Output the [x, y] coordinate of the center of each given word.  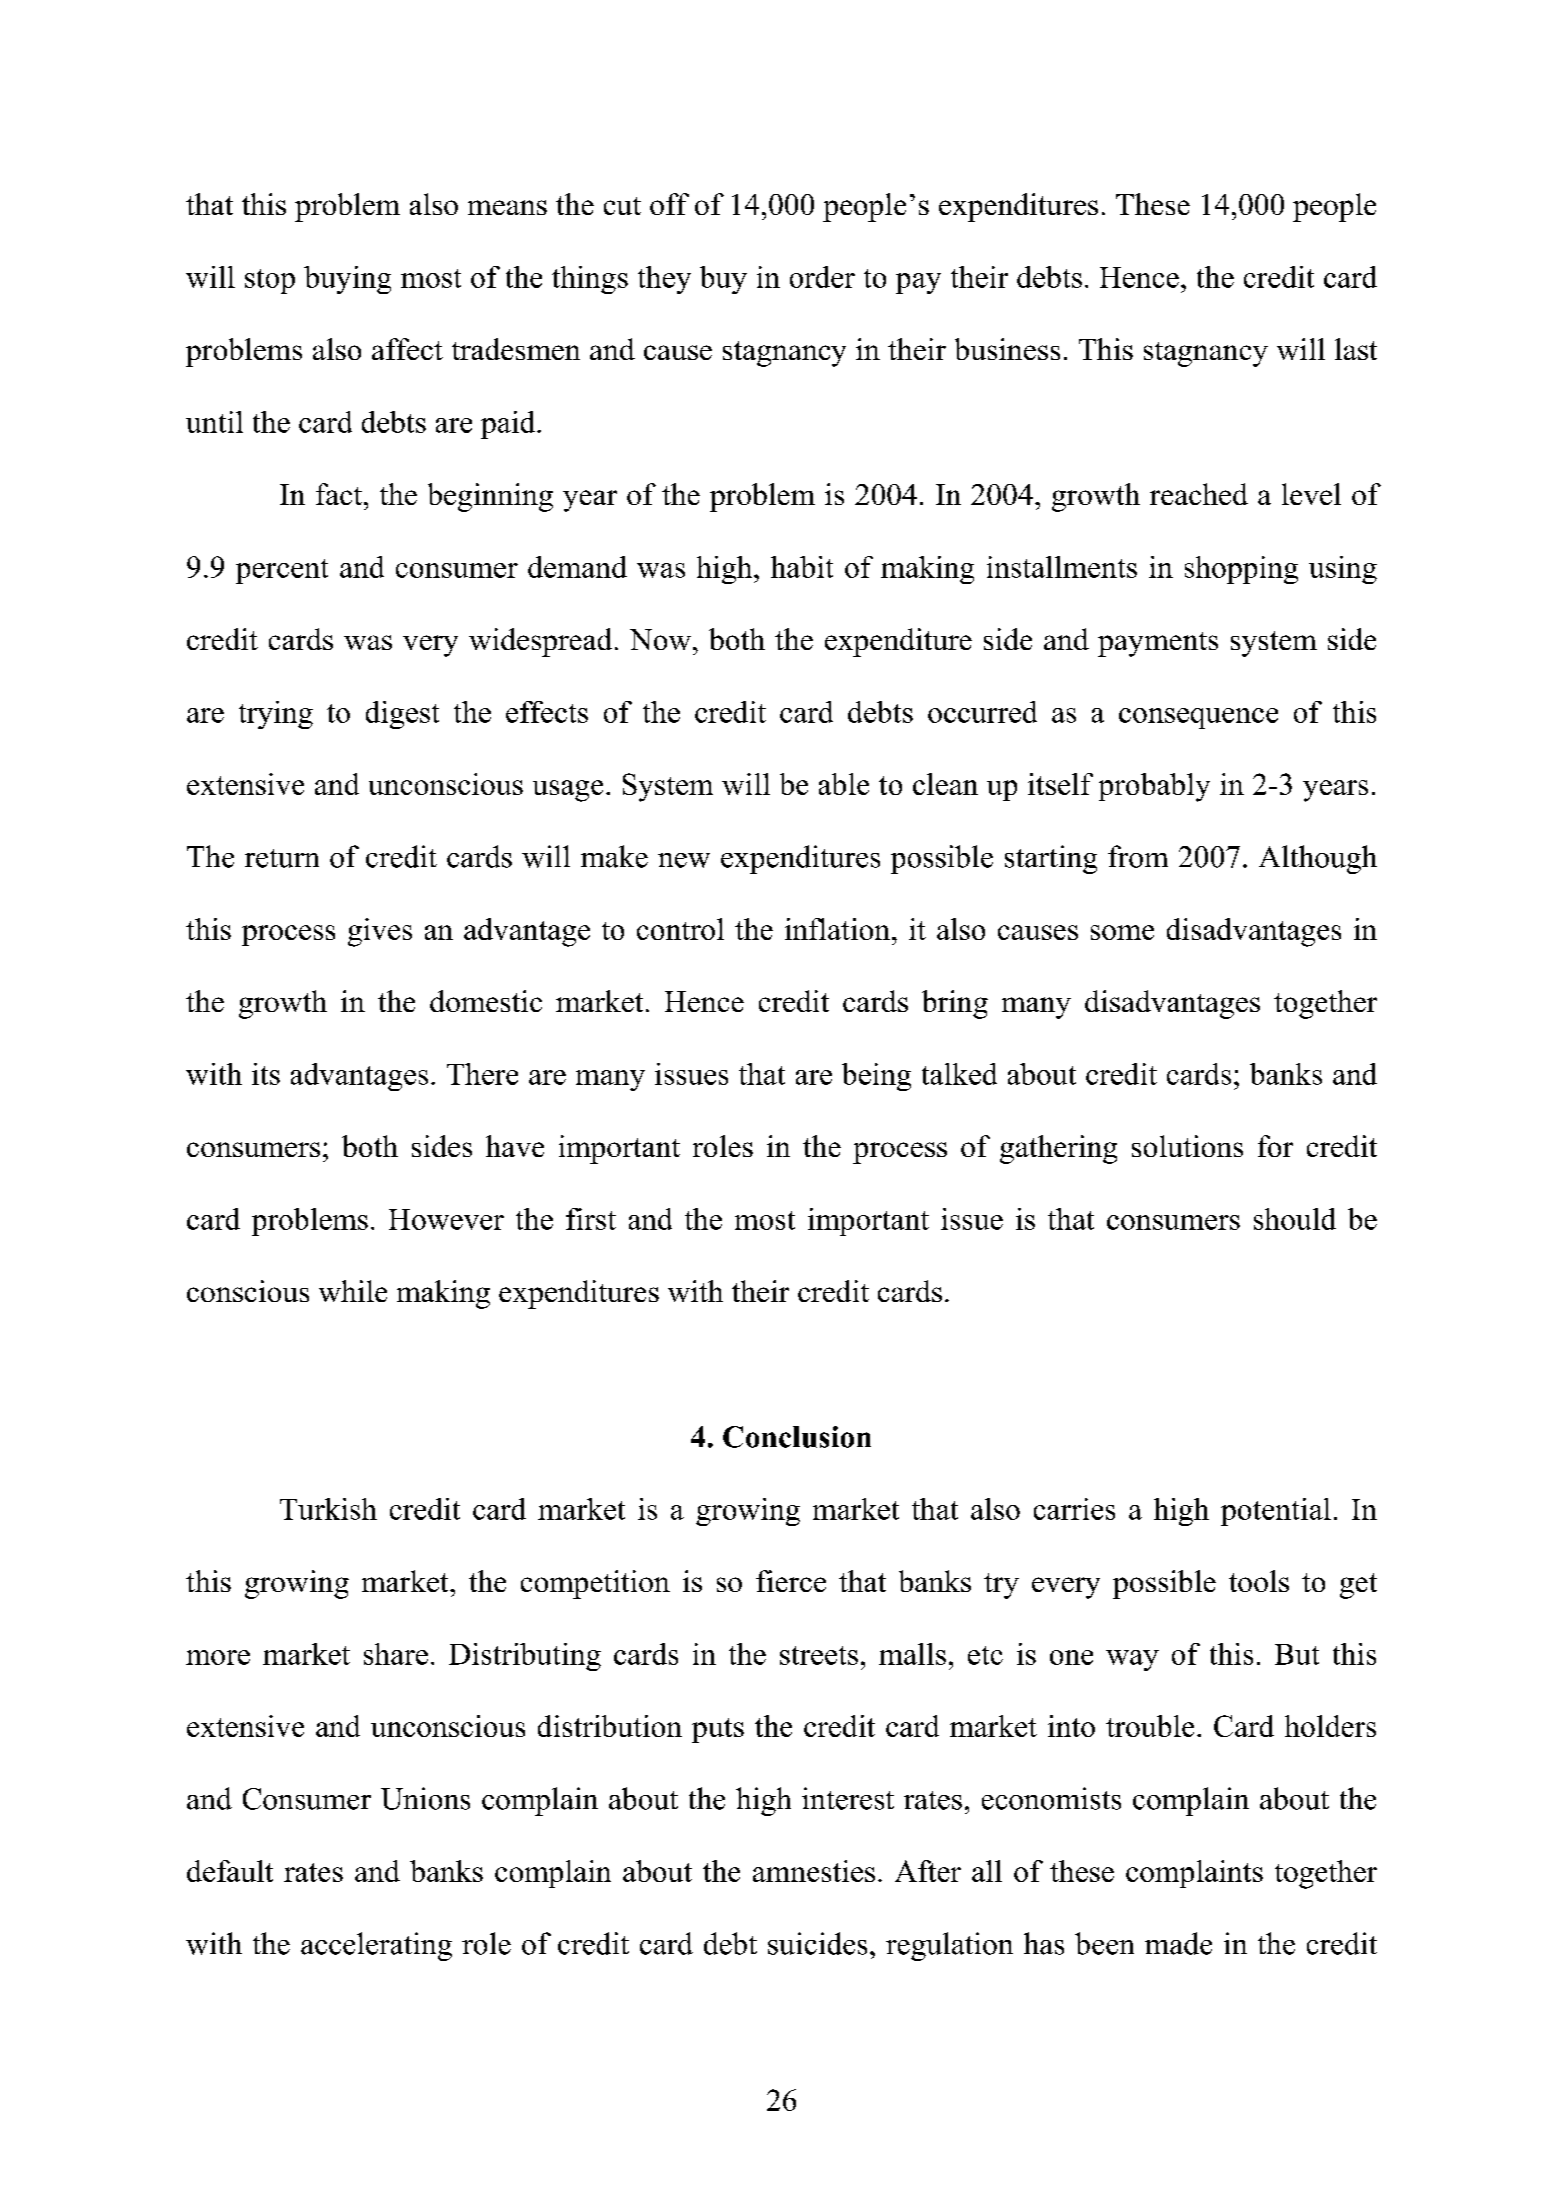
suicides [817, 1943]
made [1178, 1943]
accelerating [376, 1946]
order [822, 277]
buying [347, 280]
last [1356, 349]
